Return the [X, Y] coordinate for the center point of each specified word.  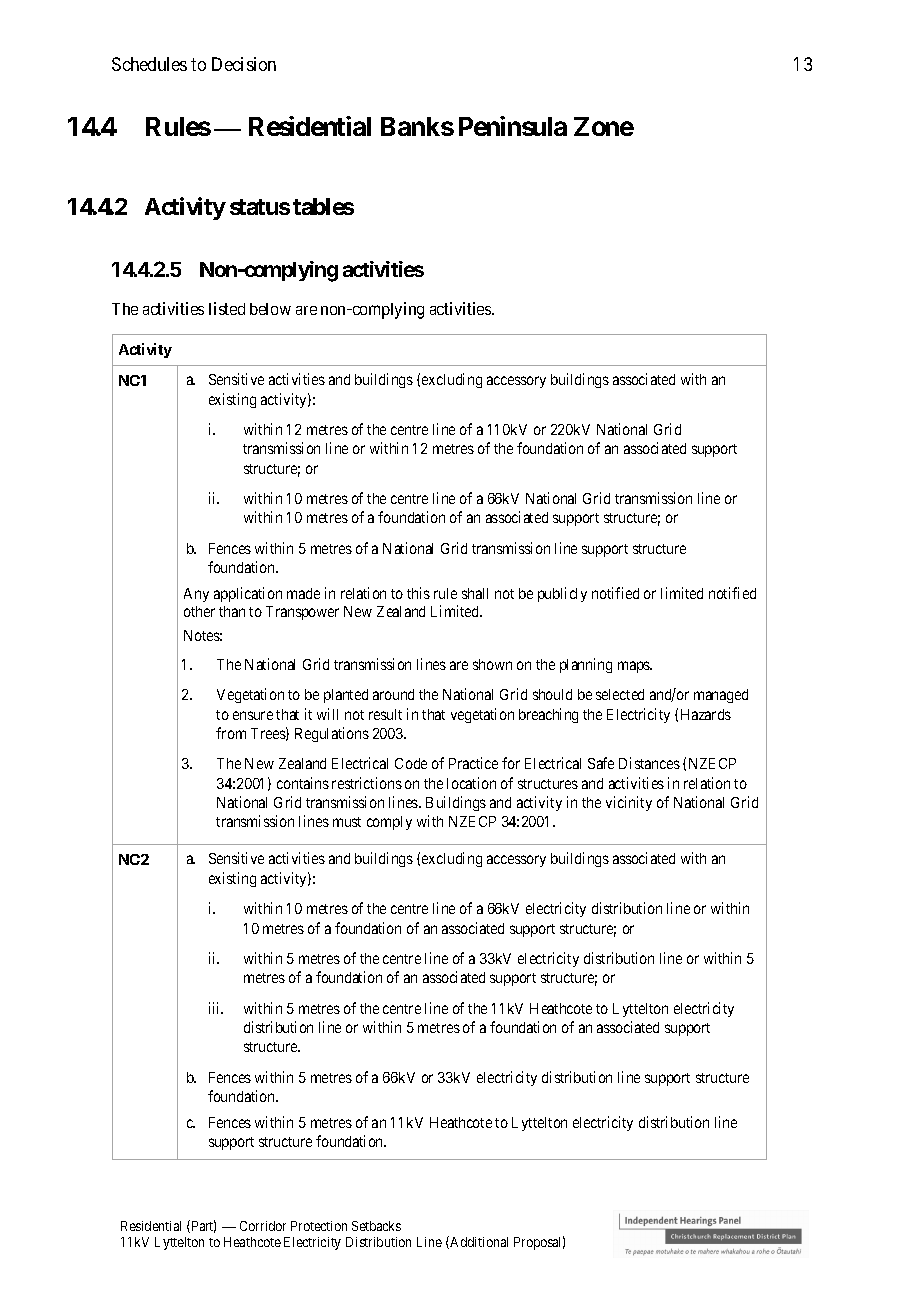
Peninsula [513, 126]
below [270, 309]
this [418, 593]
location [471, 783]
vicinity [629, 803]
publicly [562, 594]
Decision [244, 64]
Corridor [263, 1226]
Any [196, 595]
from [231, 733]
